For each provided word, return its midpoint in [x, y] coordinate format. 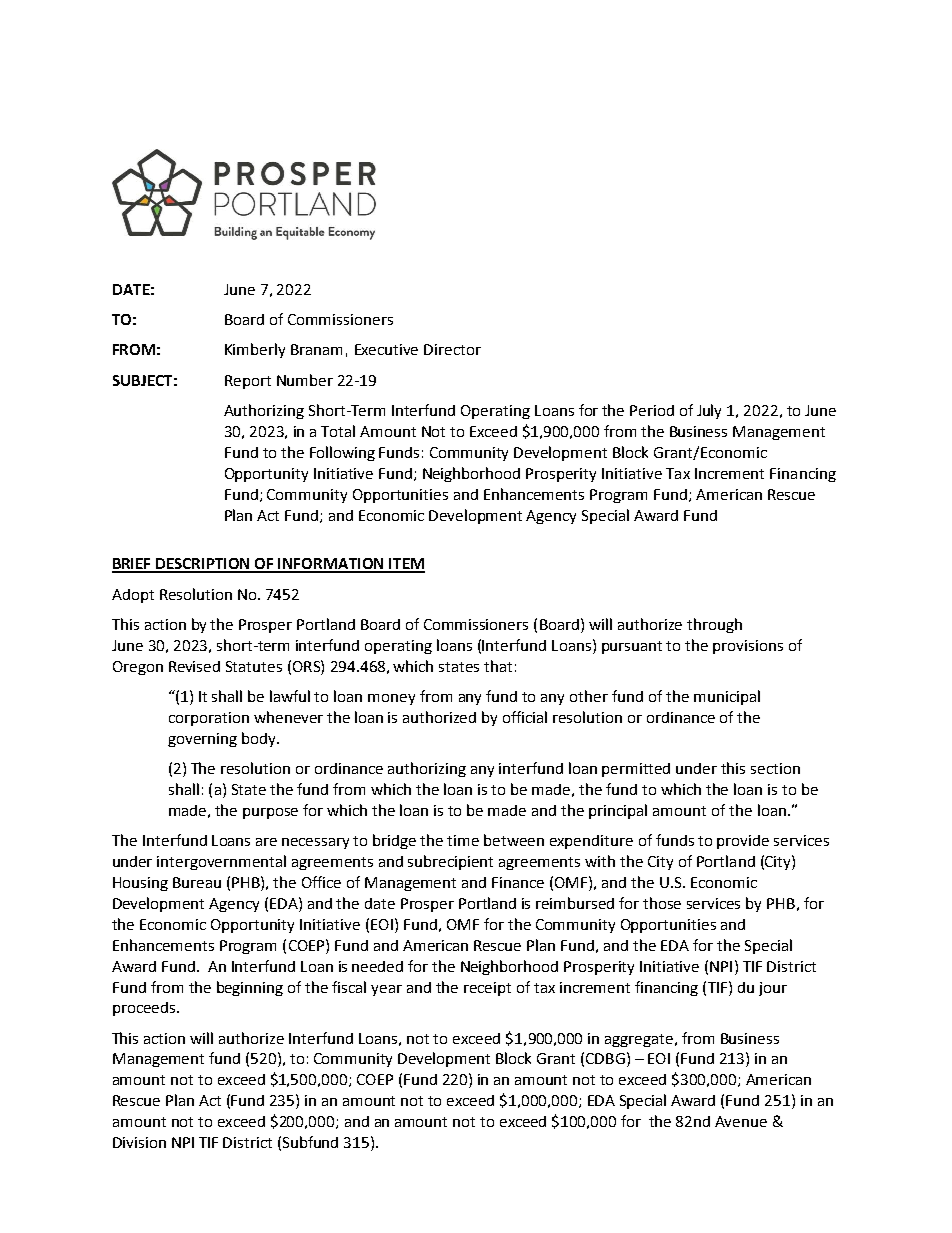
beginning [250, 988]
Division [139, 1142]
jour [773, 989]
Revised [194, 666]
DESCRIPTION [204, 565]
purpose [270, 813]
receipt [487, 989]
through [714, 625]
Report [248, 382]
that [498, 666]
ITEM [406, 565]
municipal [727, 697]
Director [452, 349]
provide [743, 842]
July [709, 411]
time [463, 840]
